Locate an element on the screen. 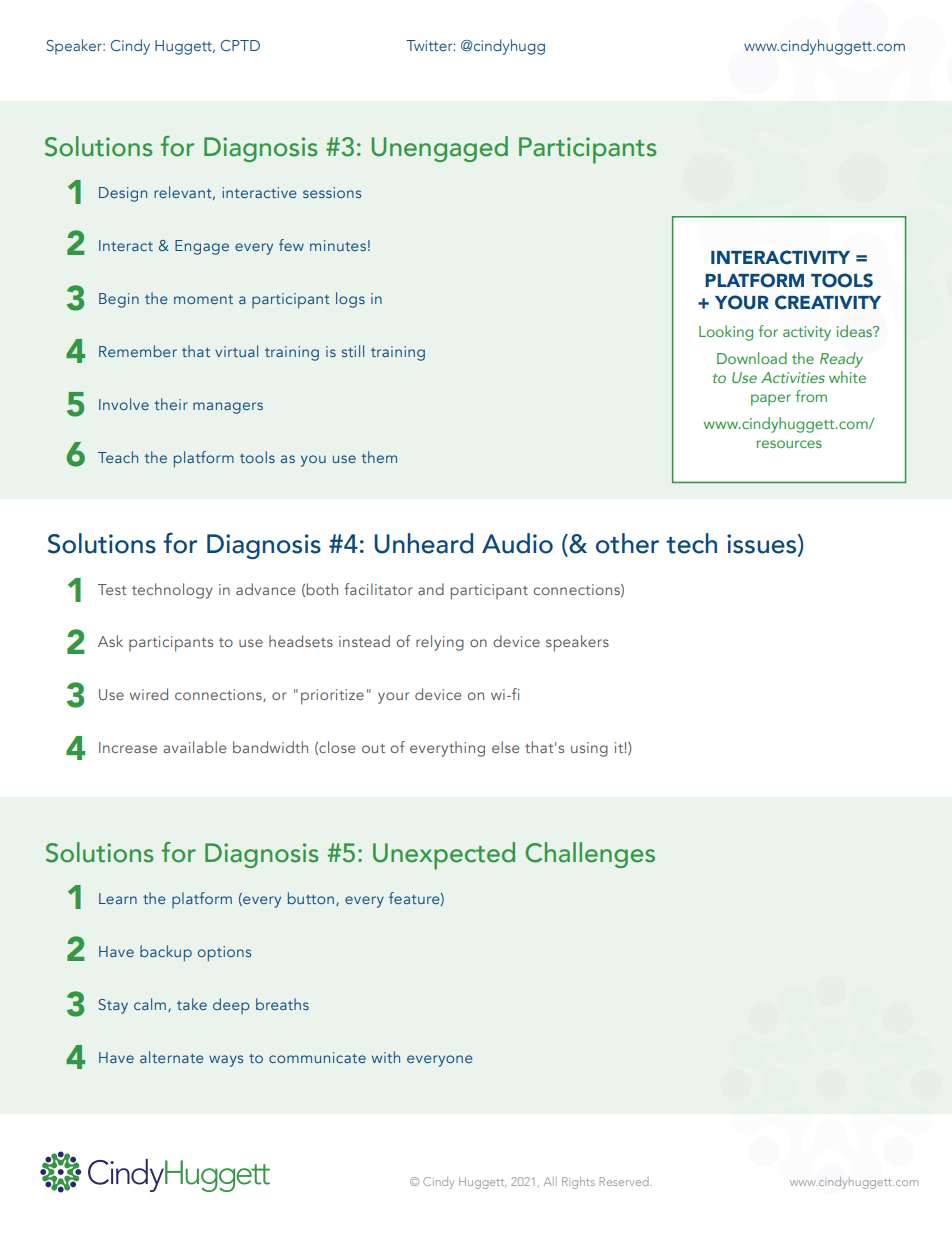 This screenshot has width=952, height=1233. alternate is located at coordinates (172, 1057).
